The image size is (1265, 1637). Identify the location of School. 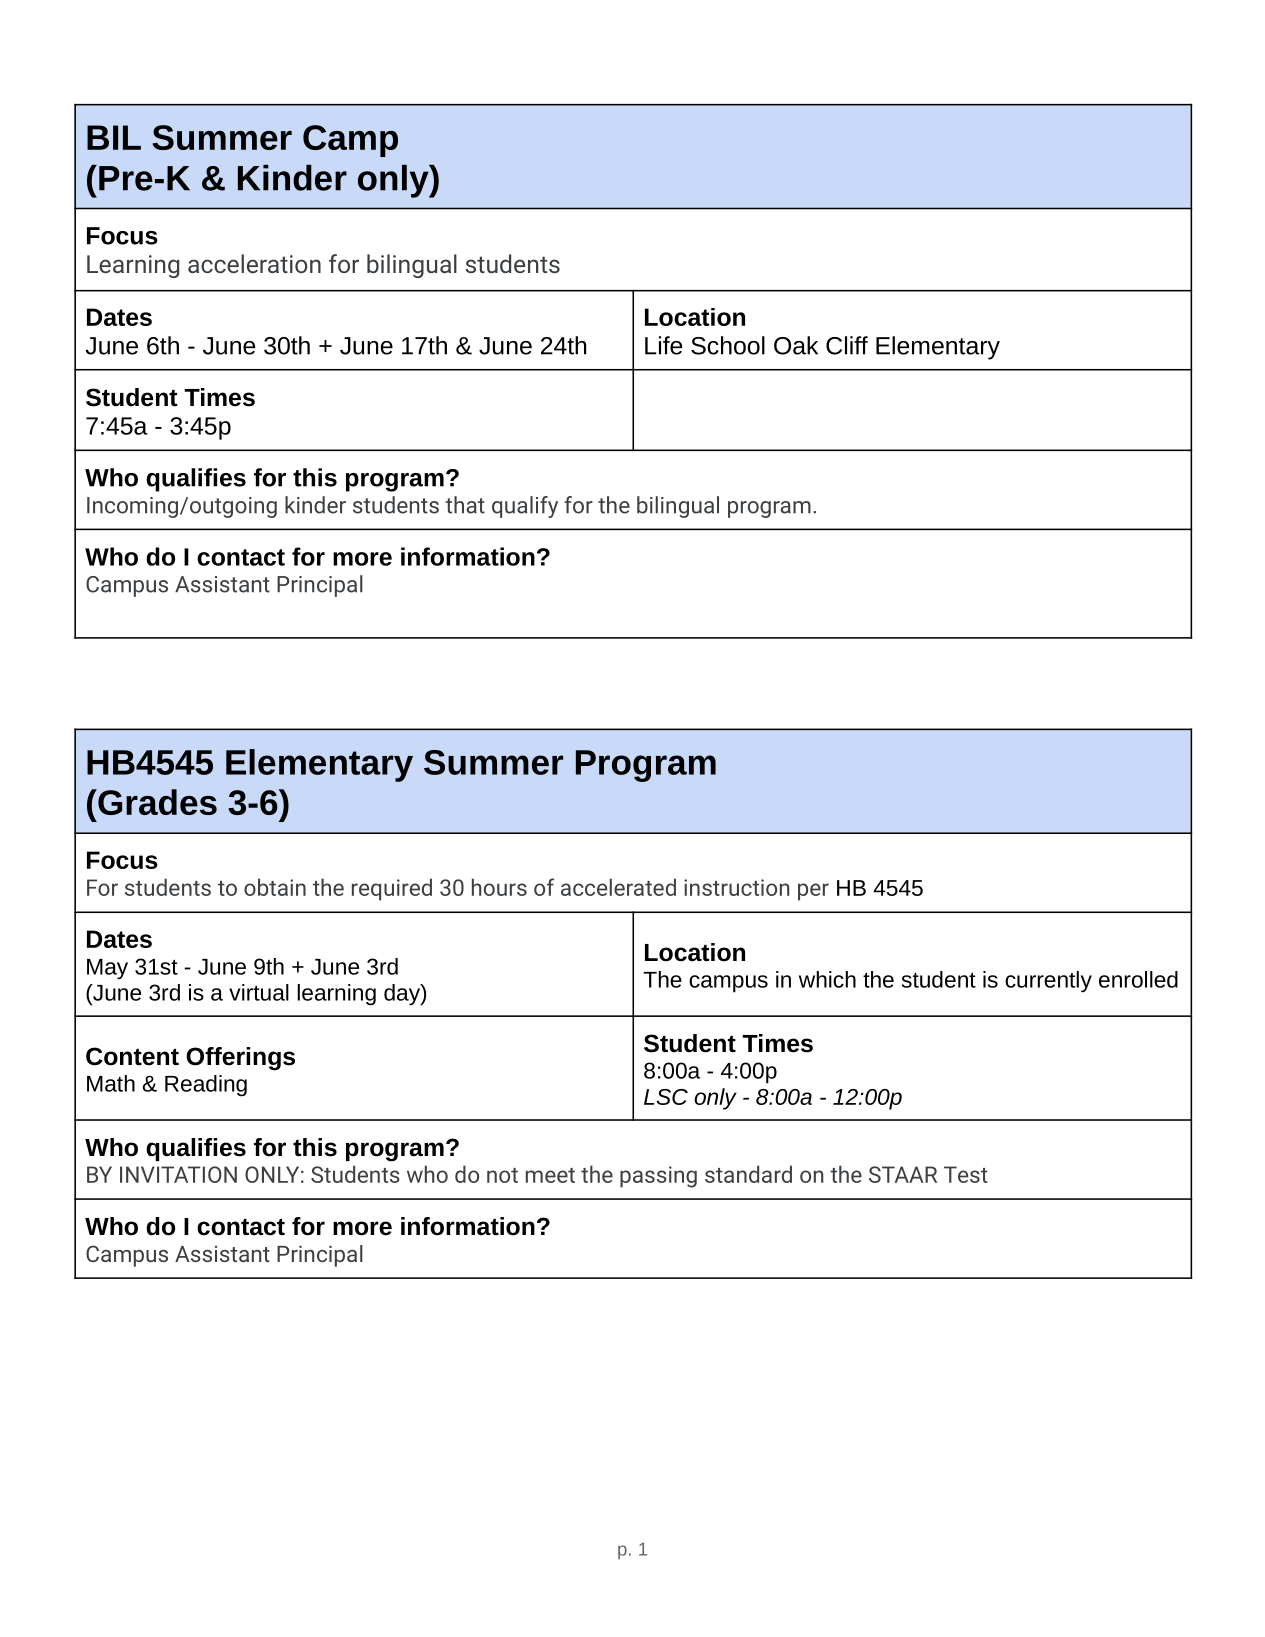
(728, 345).
